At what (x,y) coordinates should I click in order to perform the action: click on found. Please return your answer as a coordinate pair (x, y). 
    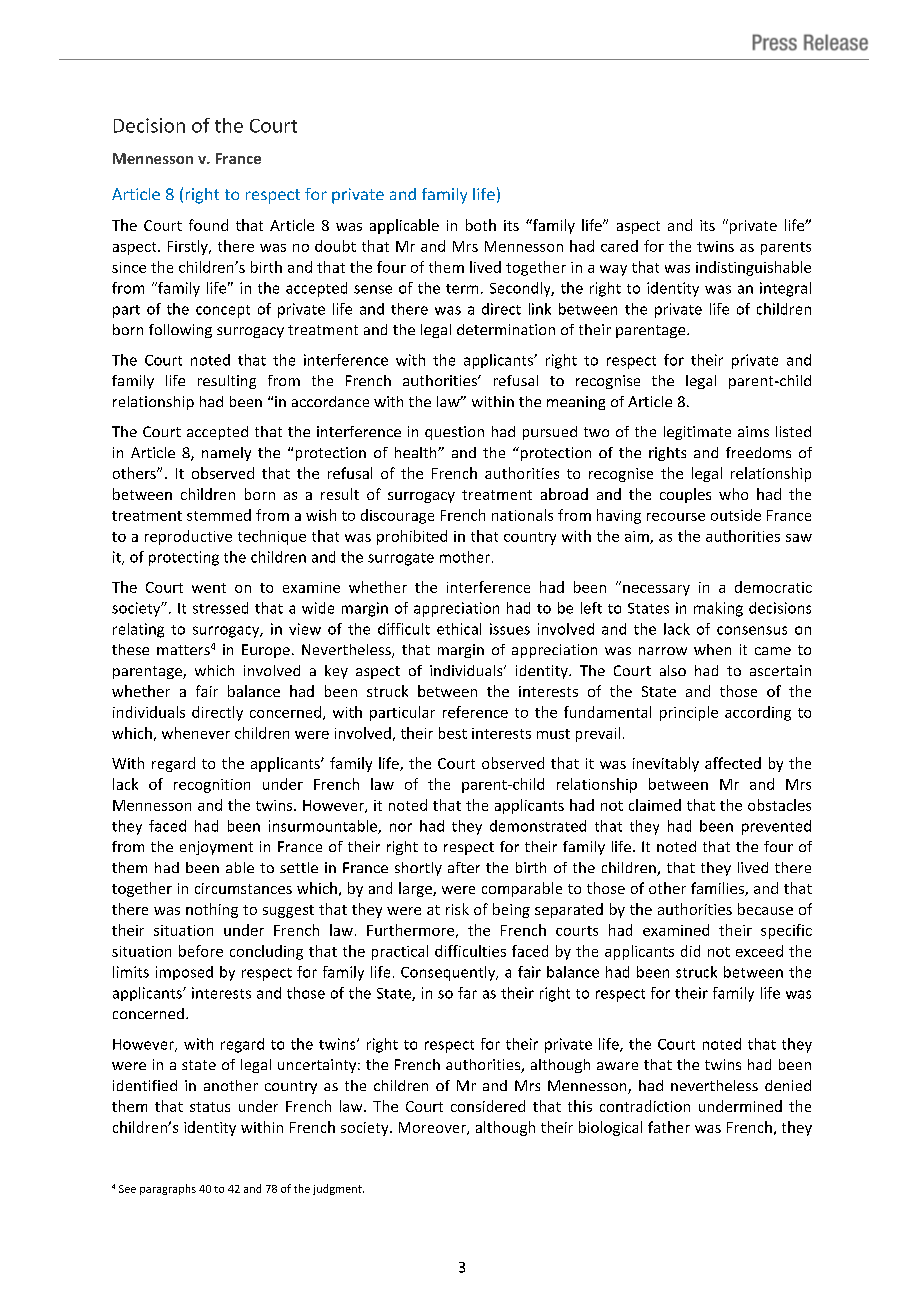
    Looking at the image, I should click on (208, 225).
